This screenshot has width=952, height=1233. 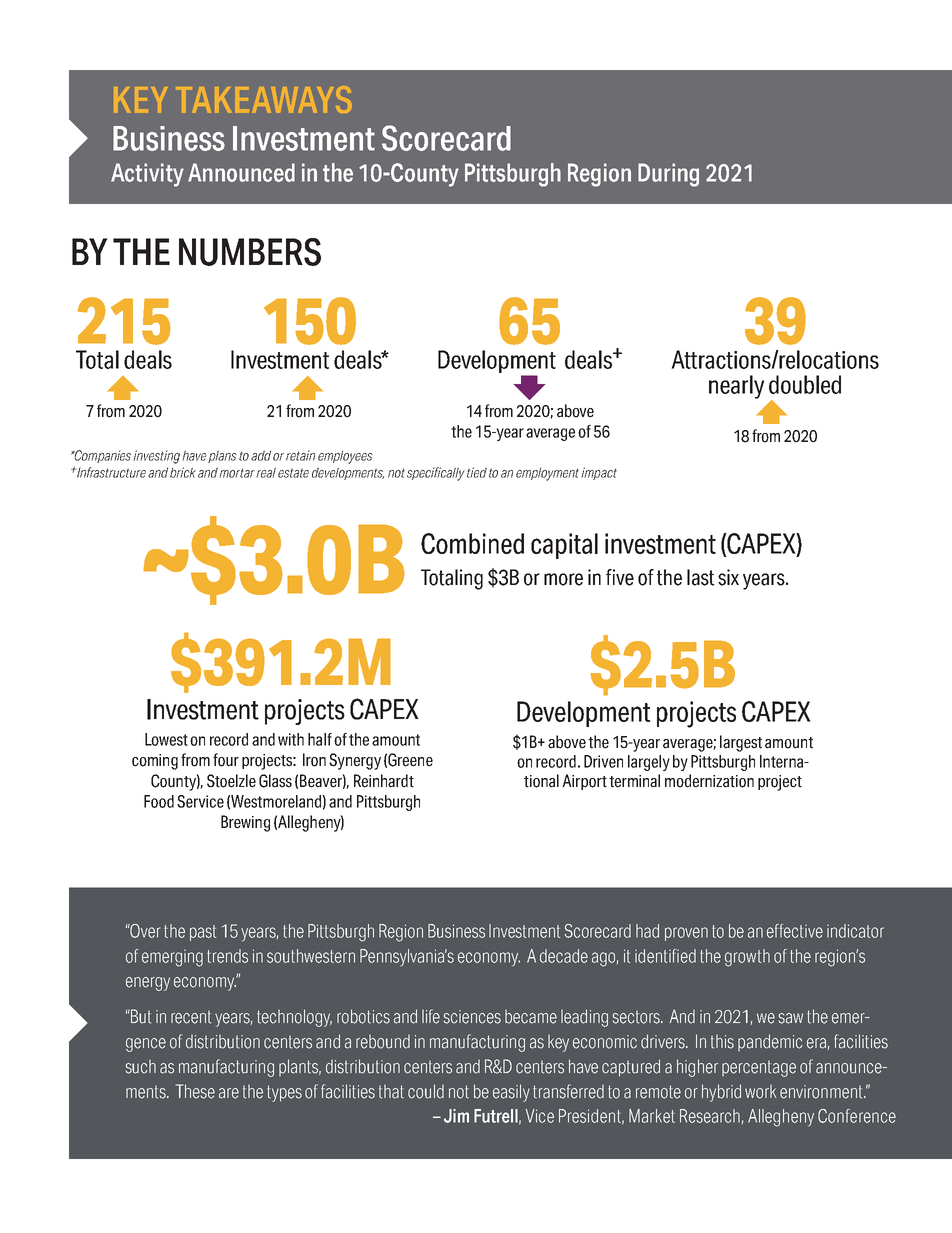 What do you see at coordinates (511, 1093) in the screenshot?
I see `easily` at bounding box center [511, 1093].
